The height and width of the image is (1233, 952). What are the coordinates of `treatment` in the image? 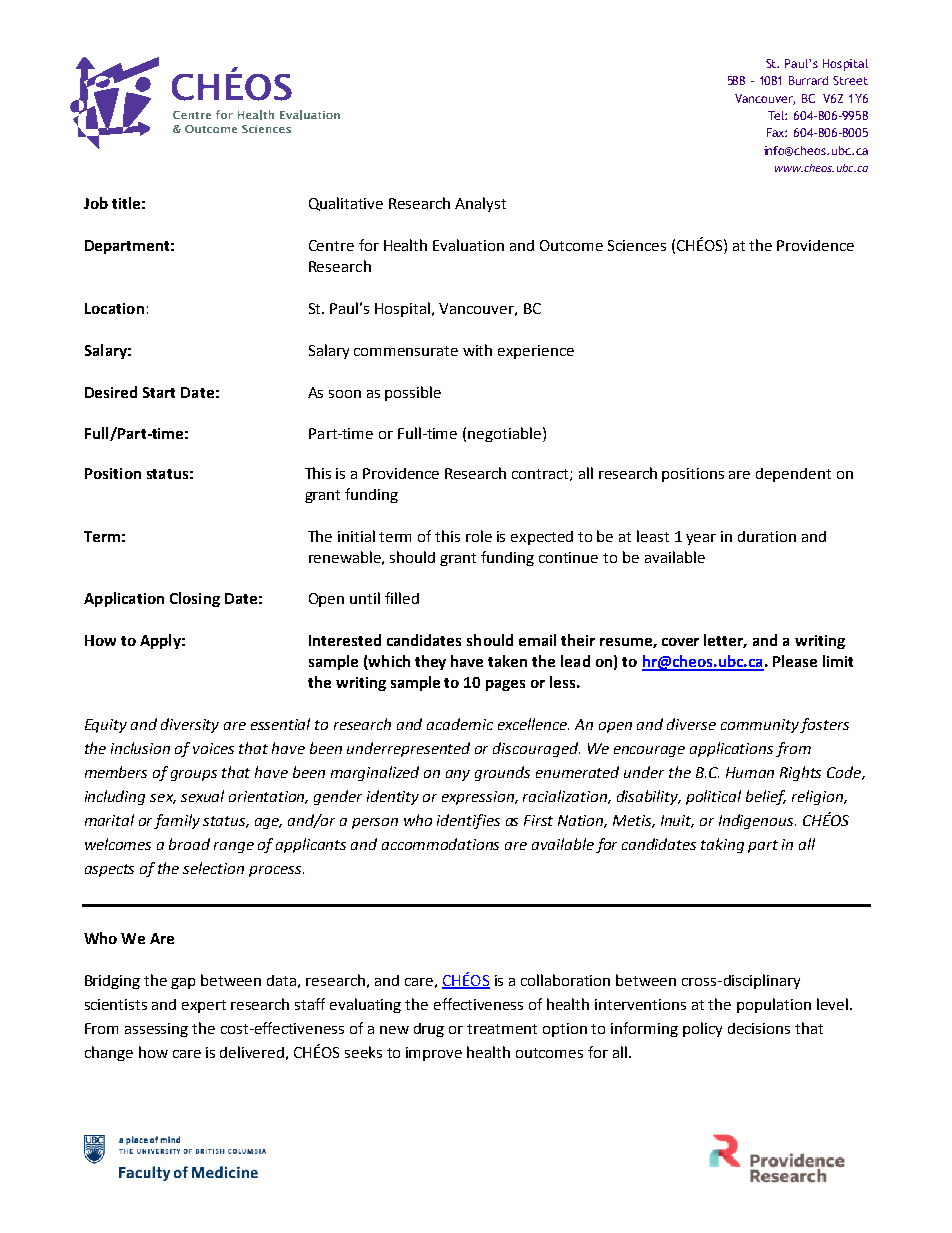 It's located at (502, 1029).
